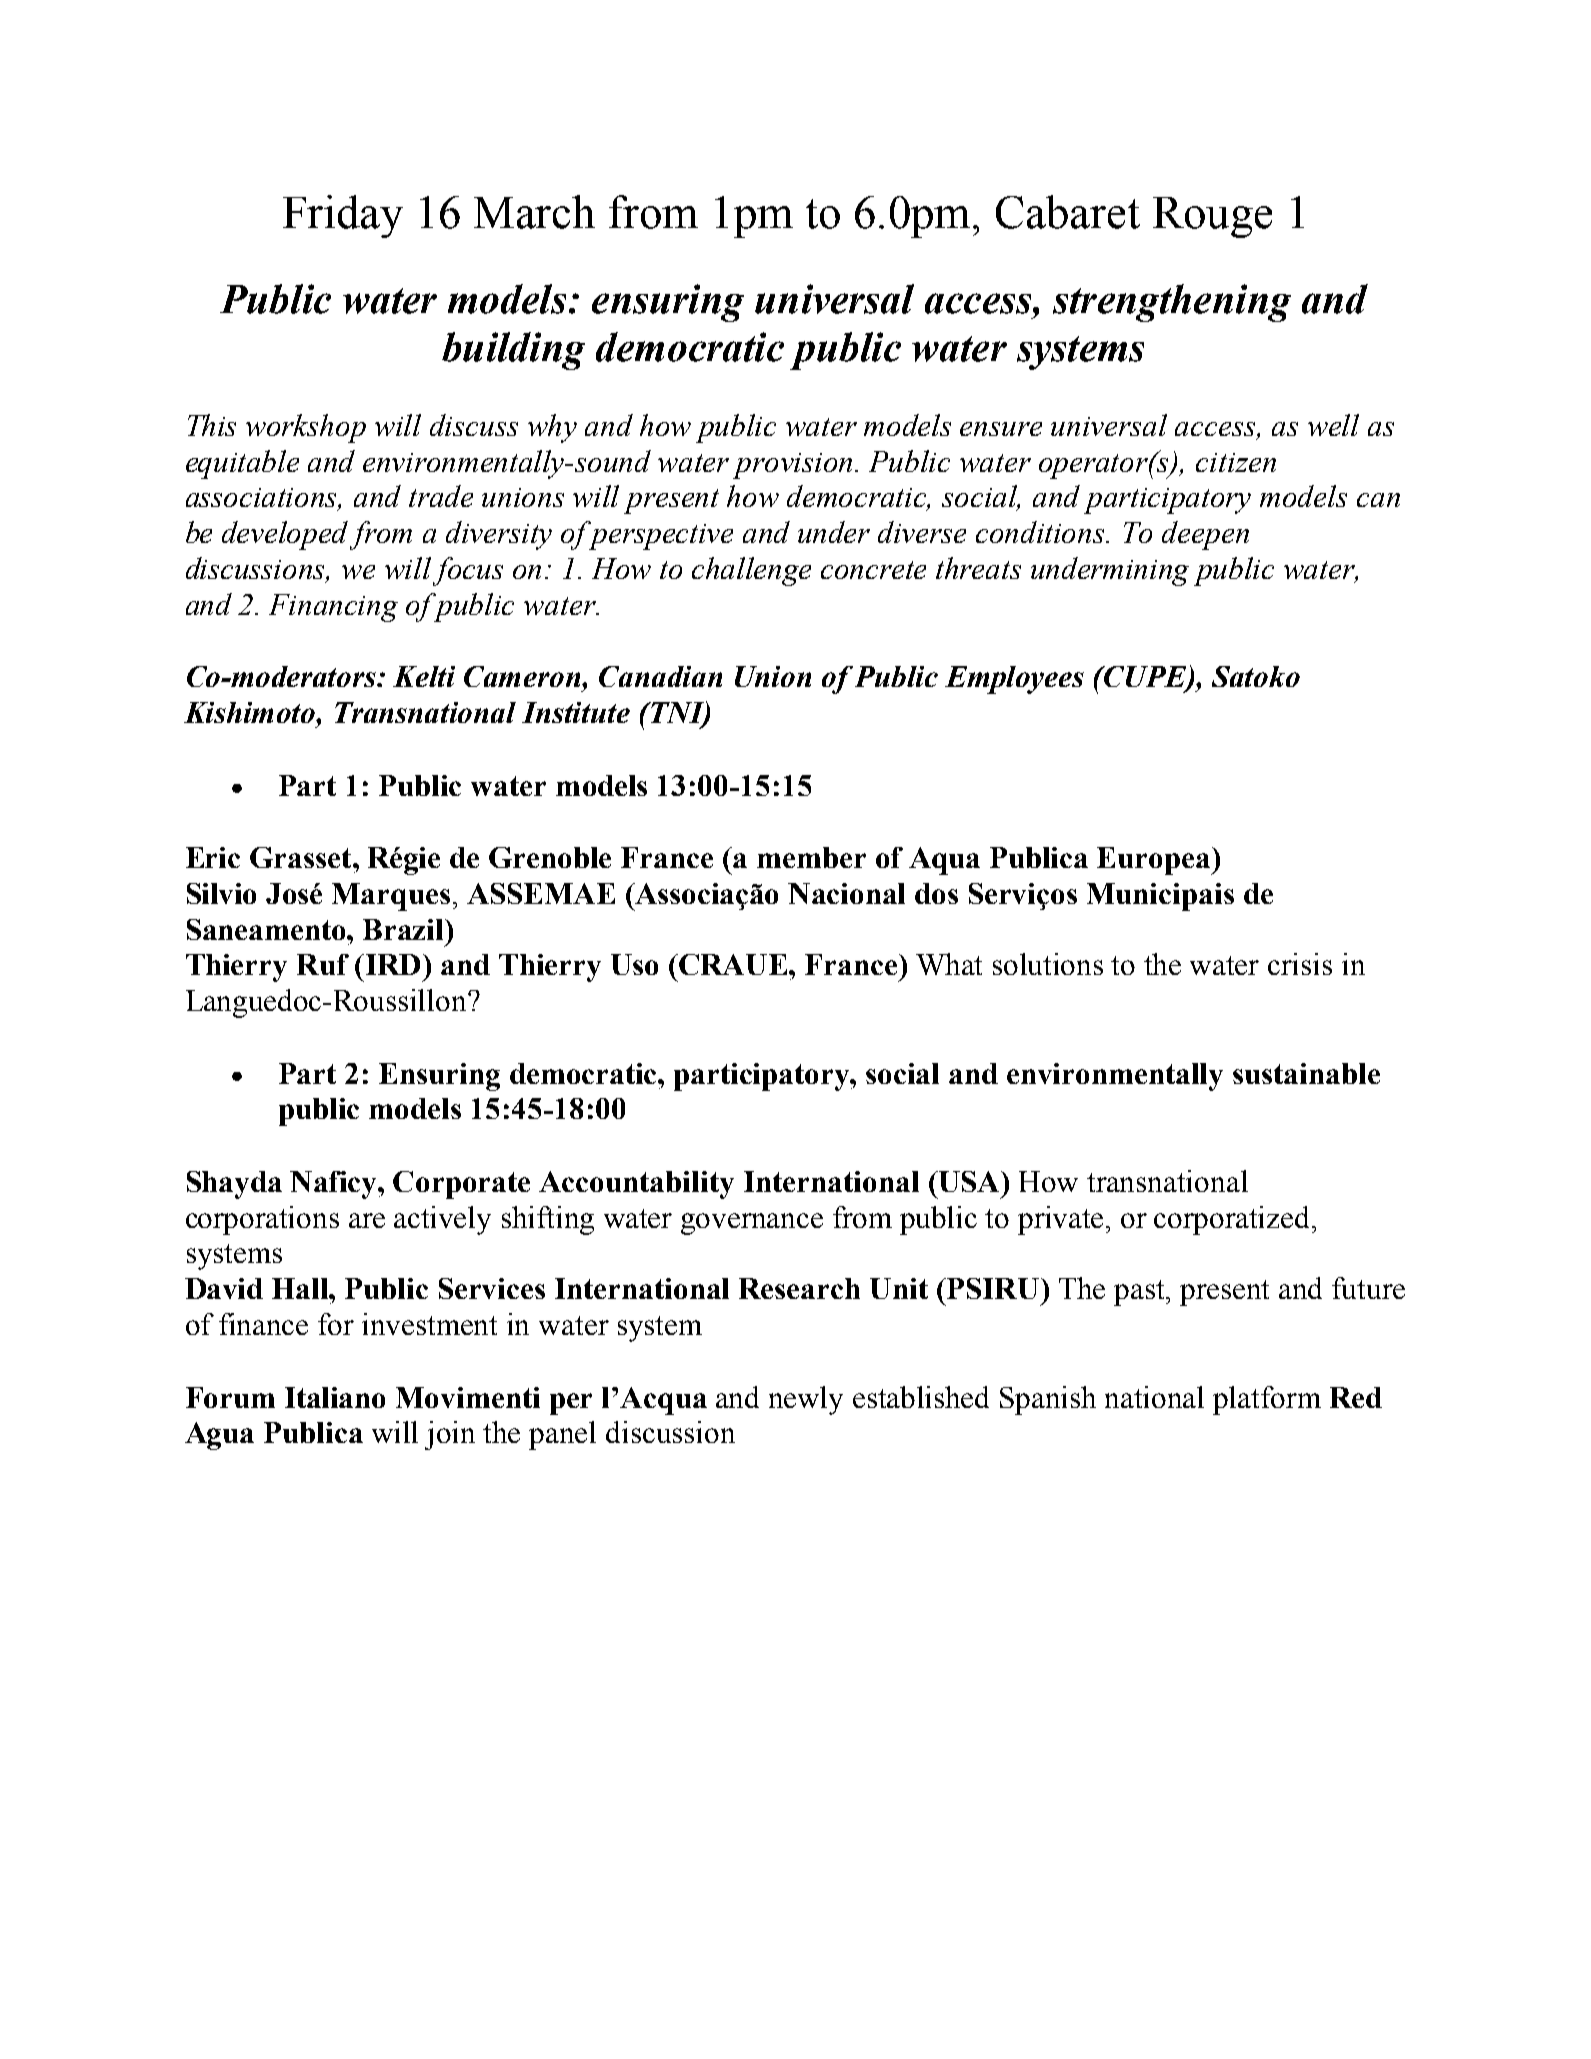  I want to click on member, so click(811, 857).
